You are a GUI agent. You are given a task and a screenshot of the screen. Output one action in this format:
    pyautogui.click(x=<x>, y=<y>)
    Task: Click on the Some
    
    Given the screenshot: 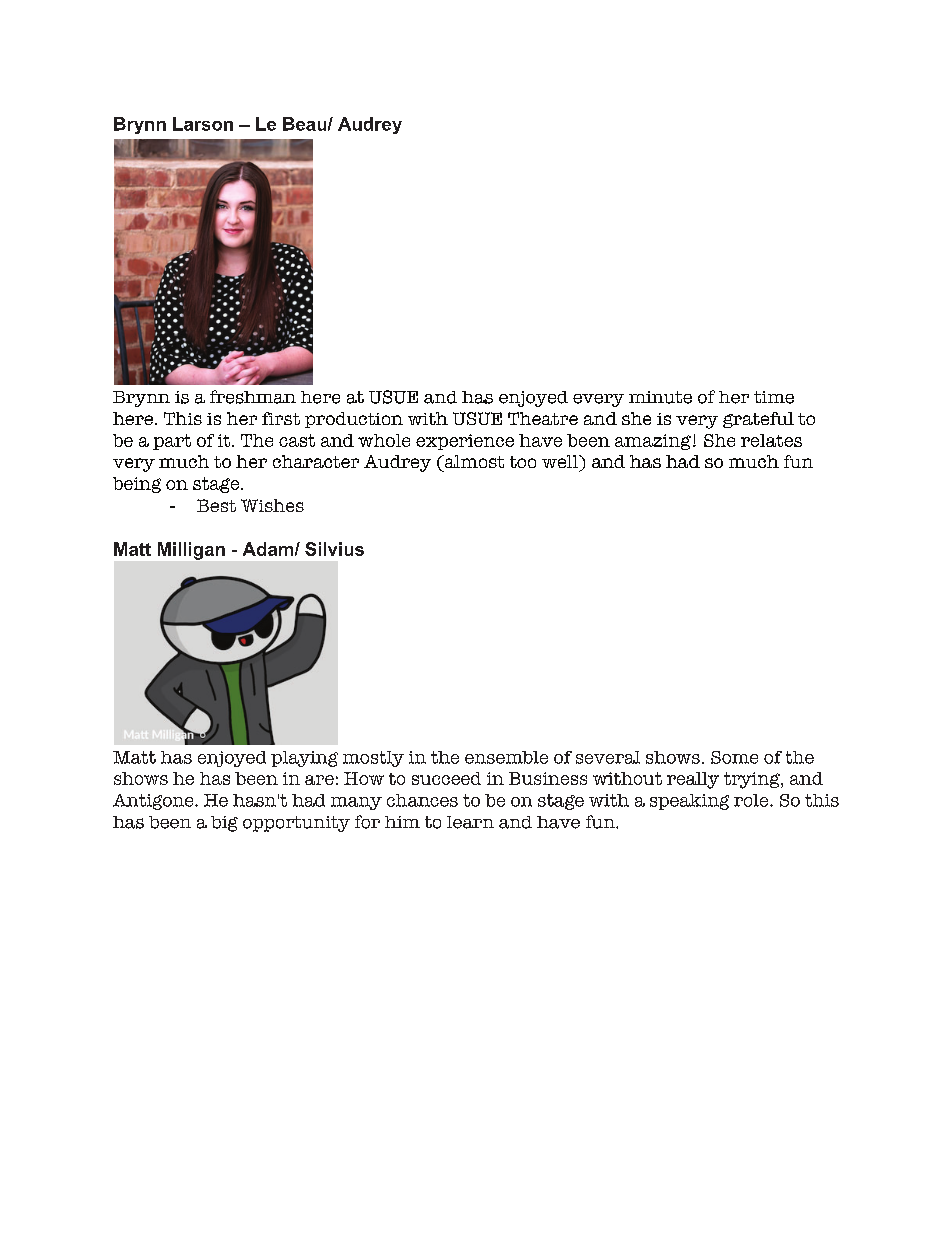 What is the action you would take?
    pyautogui.click(x=734, y=757)
